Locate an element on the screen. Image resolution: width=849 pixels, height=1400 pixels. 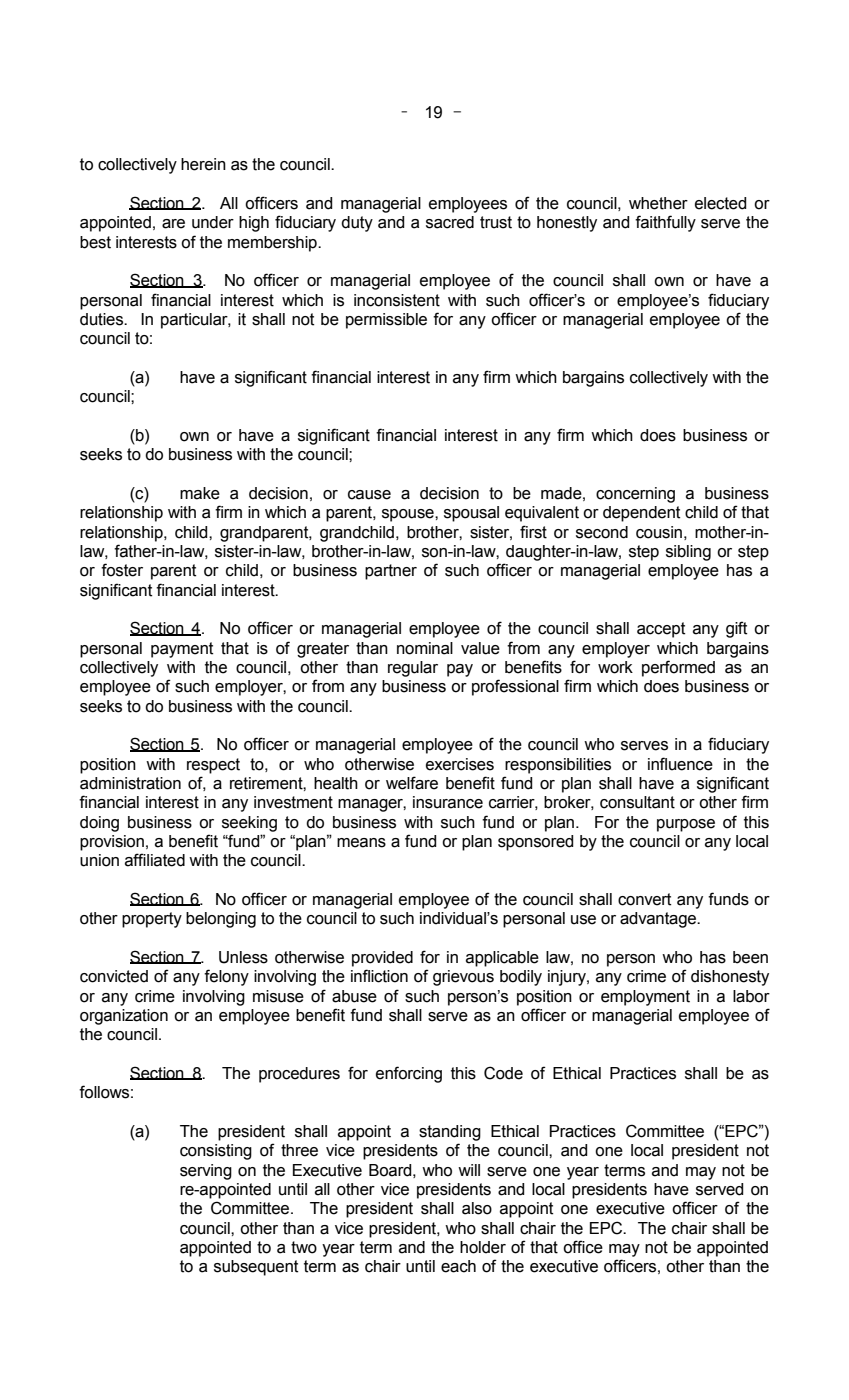
spouse is located at coordinates (409, 515).
